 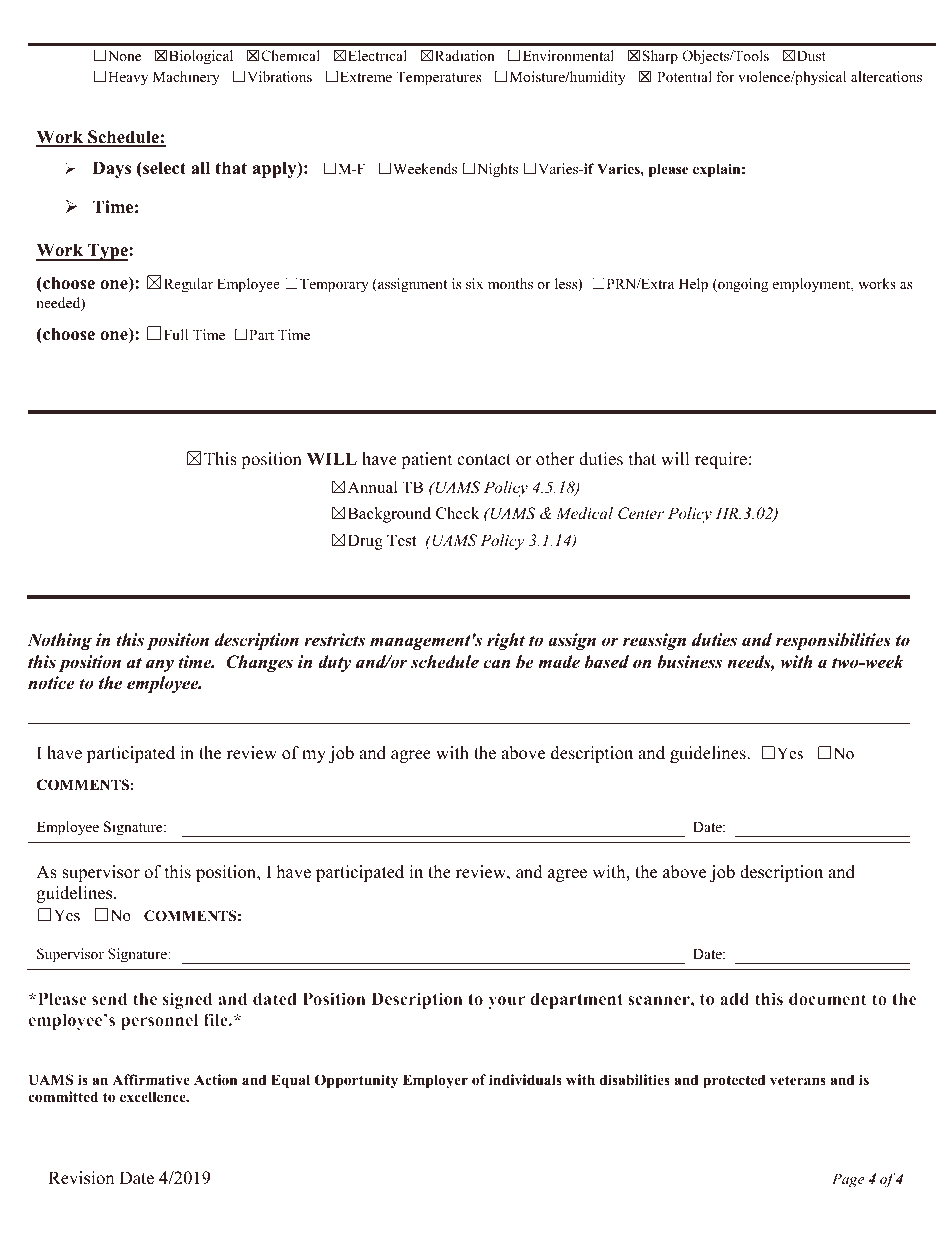 What do you see at coordinates (506, 641) in the screenshot?
I see `right` at bounding box center [506, 641].
